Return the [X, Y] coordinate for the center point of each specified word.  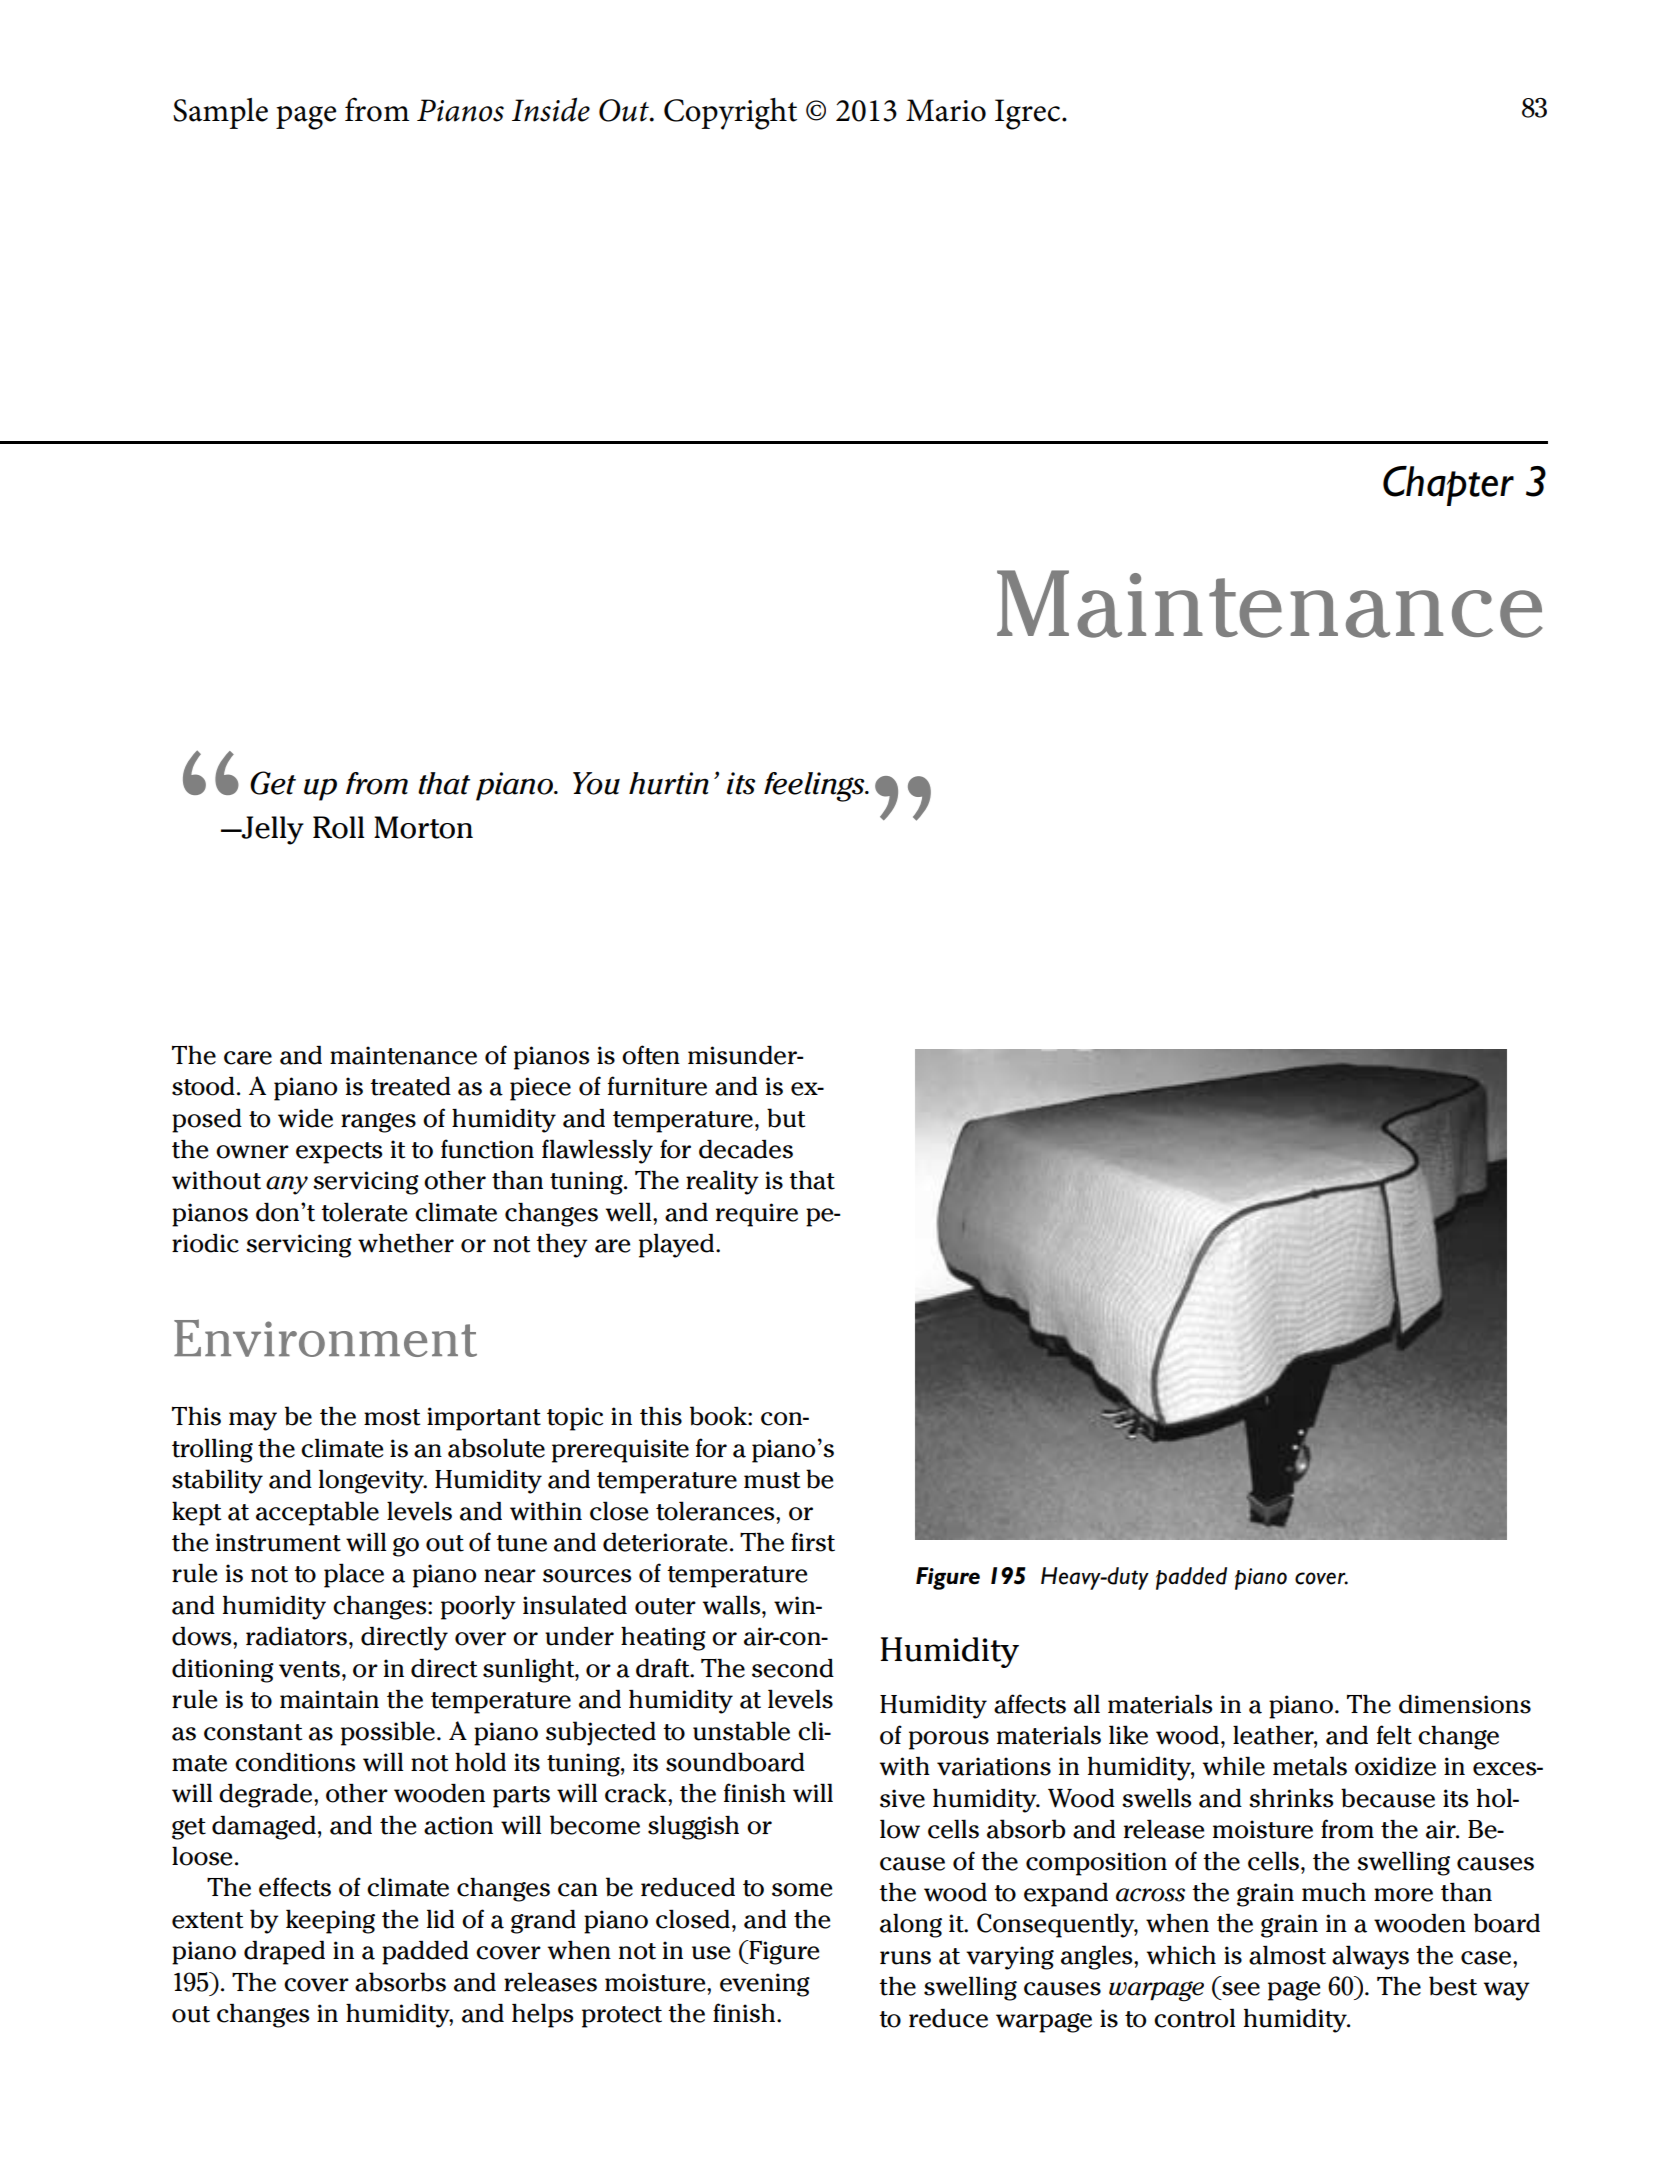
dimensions [1465, 1704]
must [772, 1480]
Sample [220, 113]
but [786, 1118]
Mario [946, 110]
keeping [330, 1921]
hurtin [669, 783]
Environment [325, 1338]
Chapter [1448, 486]
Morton [423, 827]
